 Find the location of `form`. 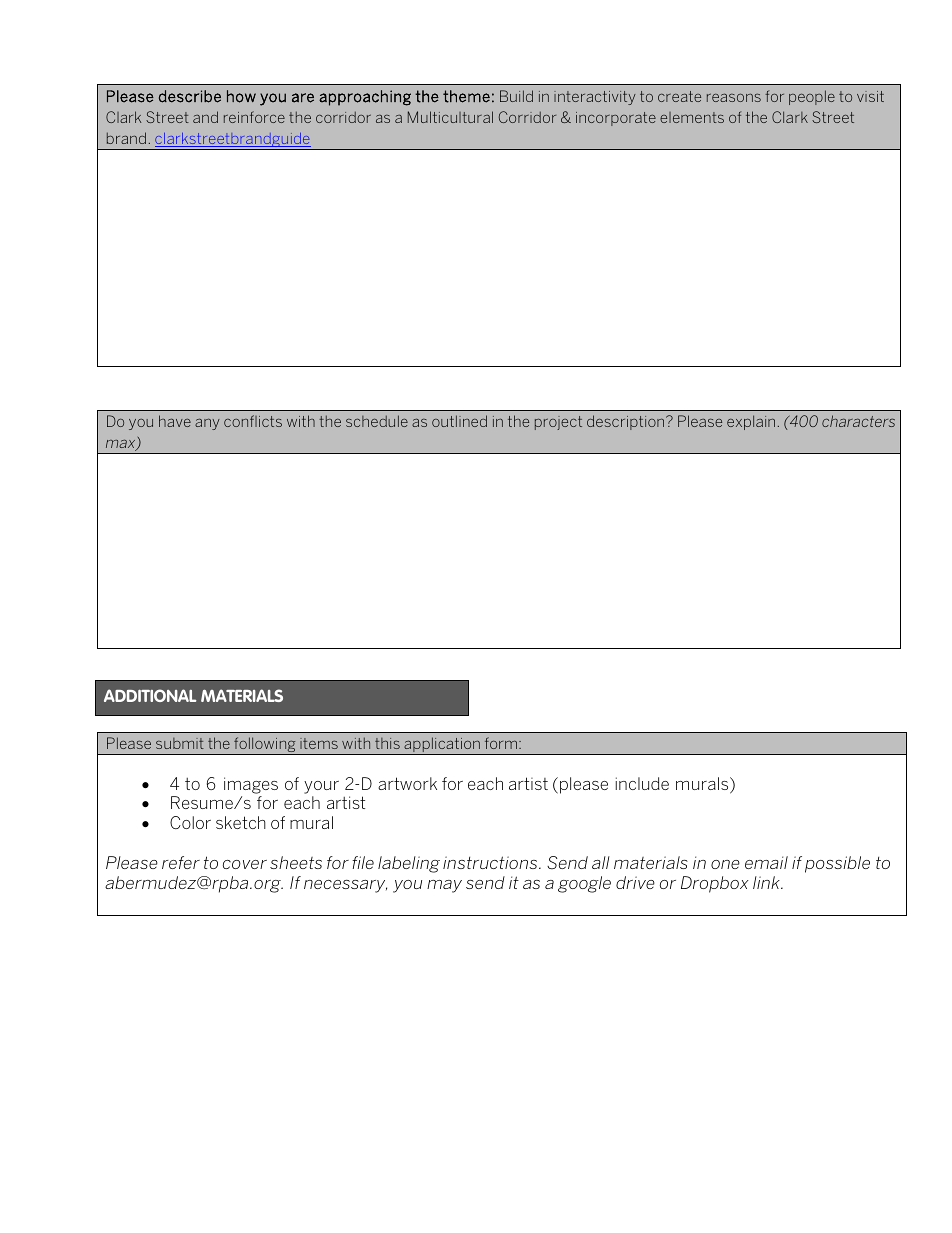

form is located at coordinates (502, 743).
